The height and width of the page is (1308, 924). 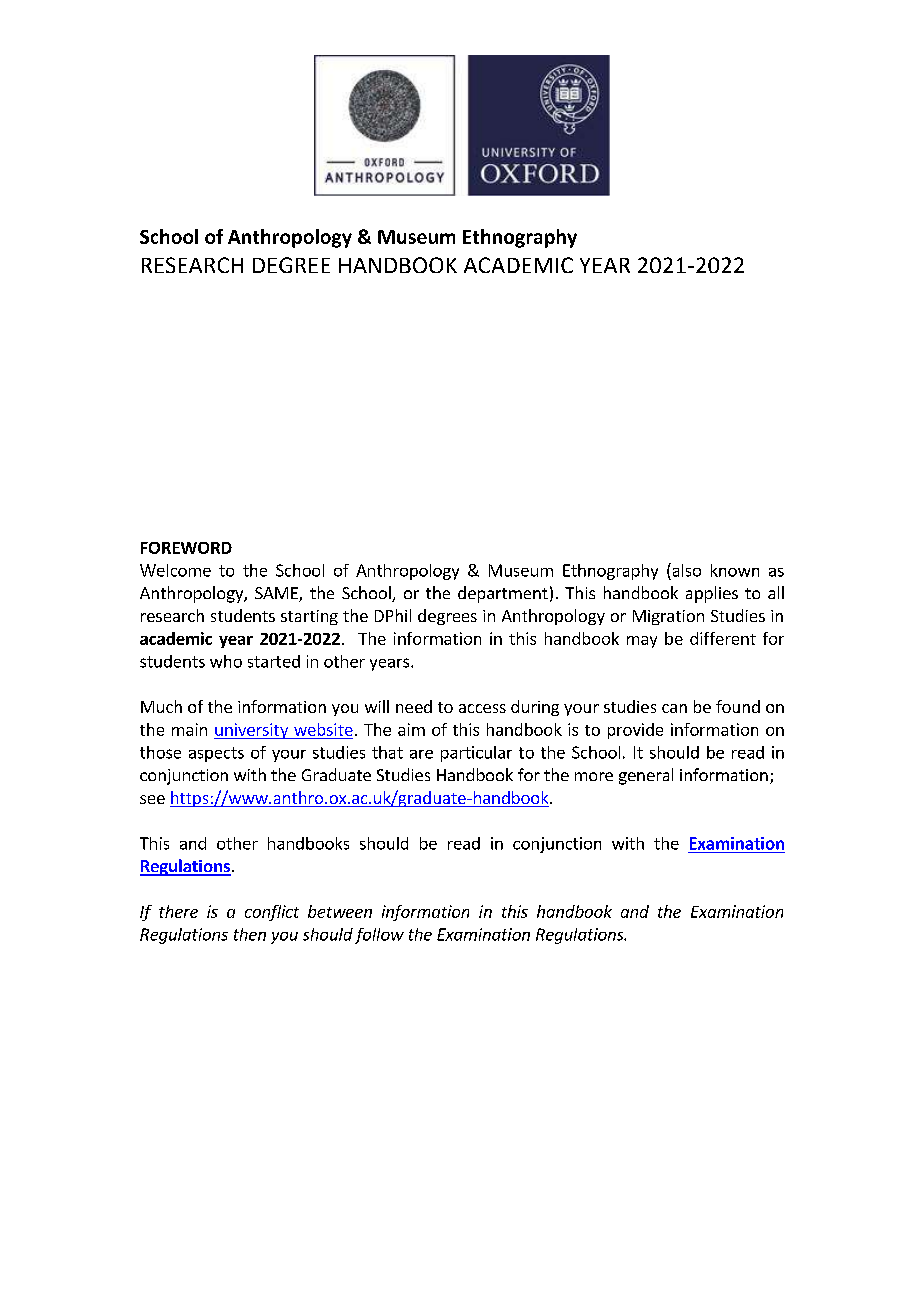 I want to click on department, so click(x=503, y=594).
